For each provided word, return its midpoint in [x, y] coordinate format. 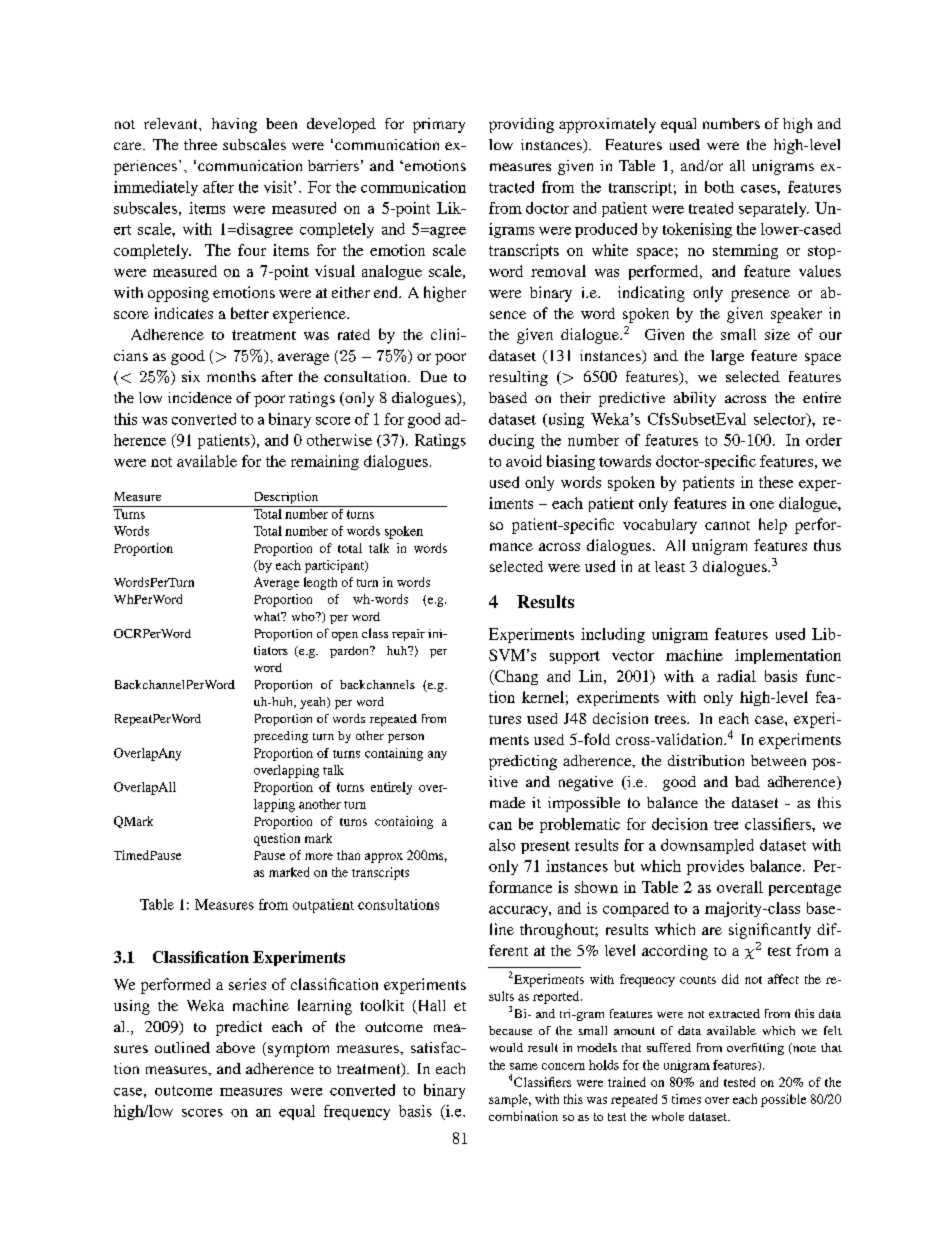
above [235, 1047]
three [200, 144]
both [719, 187]
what [268, 616]
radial [736, 676]
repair [408, 635]
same [524, 1066]
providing [521, 125]
